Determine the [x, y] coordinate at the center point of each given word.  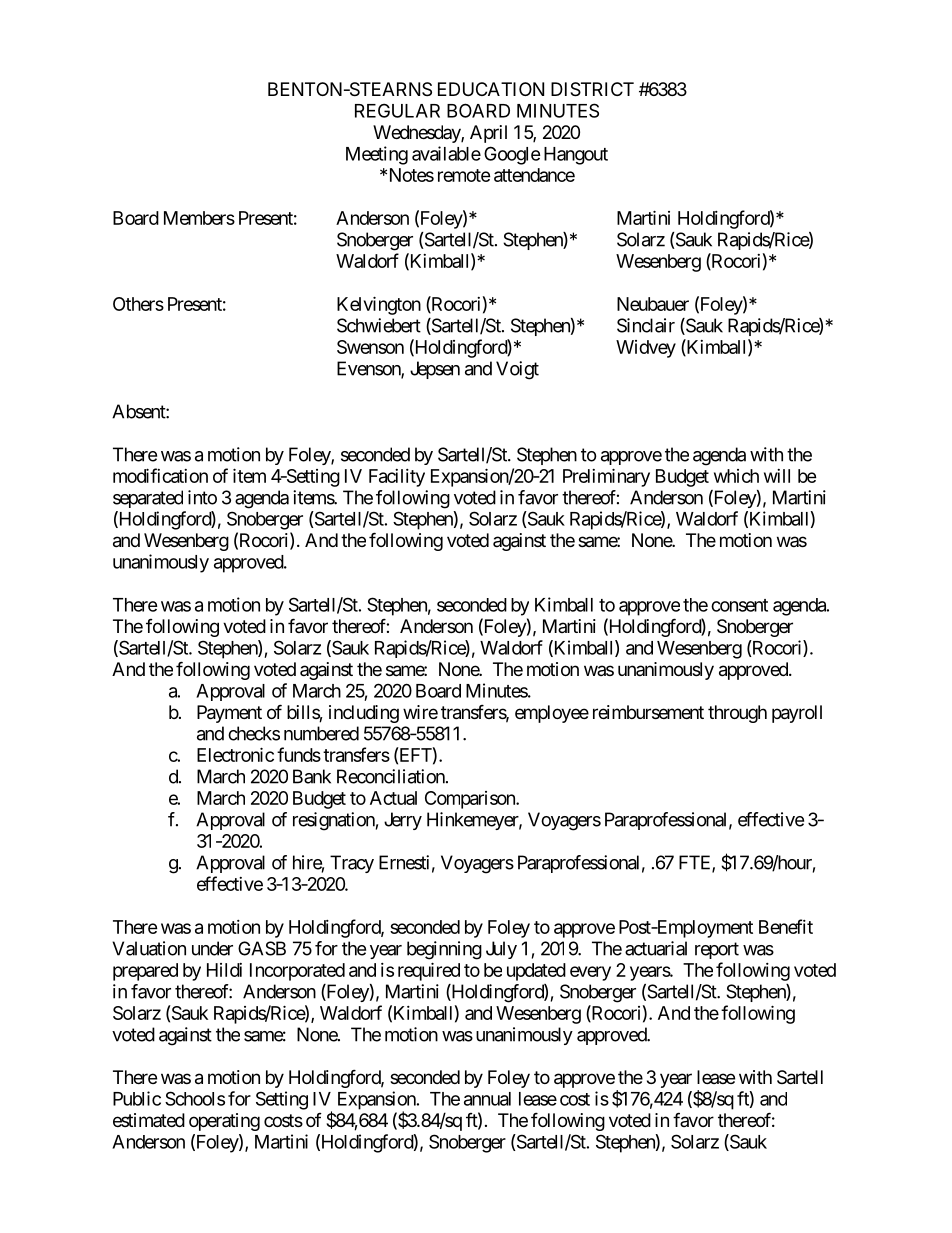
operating [224, 1122]
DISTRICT [592, 89]
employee [552, 714]
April [488, 134]
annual [487, 1099]
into [202, 497]
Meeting [377, 155]
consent [739, 605]
